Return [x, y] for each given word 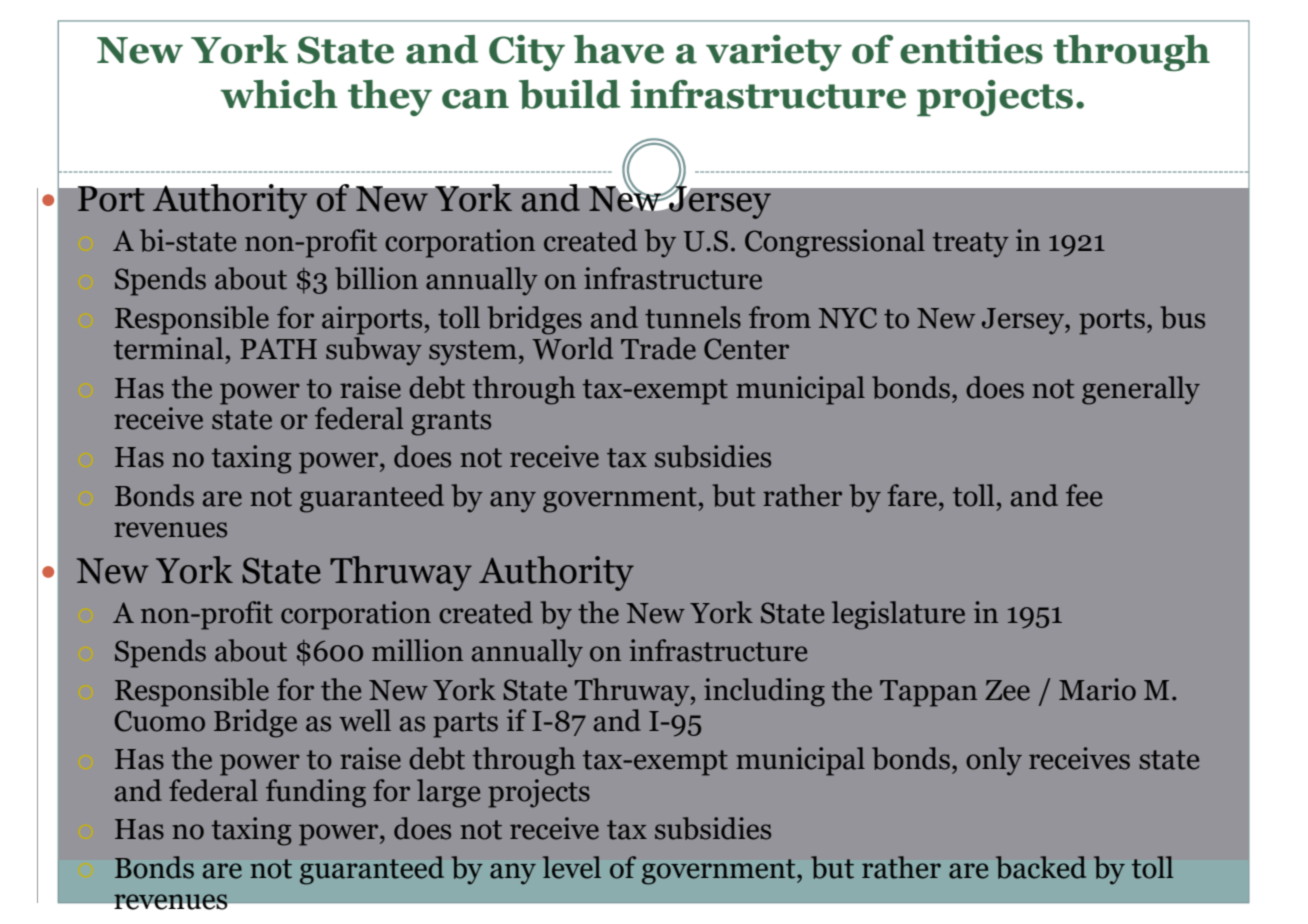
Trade [658, 348]
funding [316, 793]
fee [1084, 495]
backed [1041, 867]
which [279, 94]
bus [1182, 317]
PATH [278, 348]
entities [971, 49]
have [619, 49]
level [572, 867]
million [417, 650]
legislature [898, 615]
